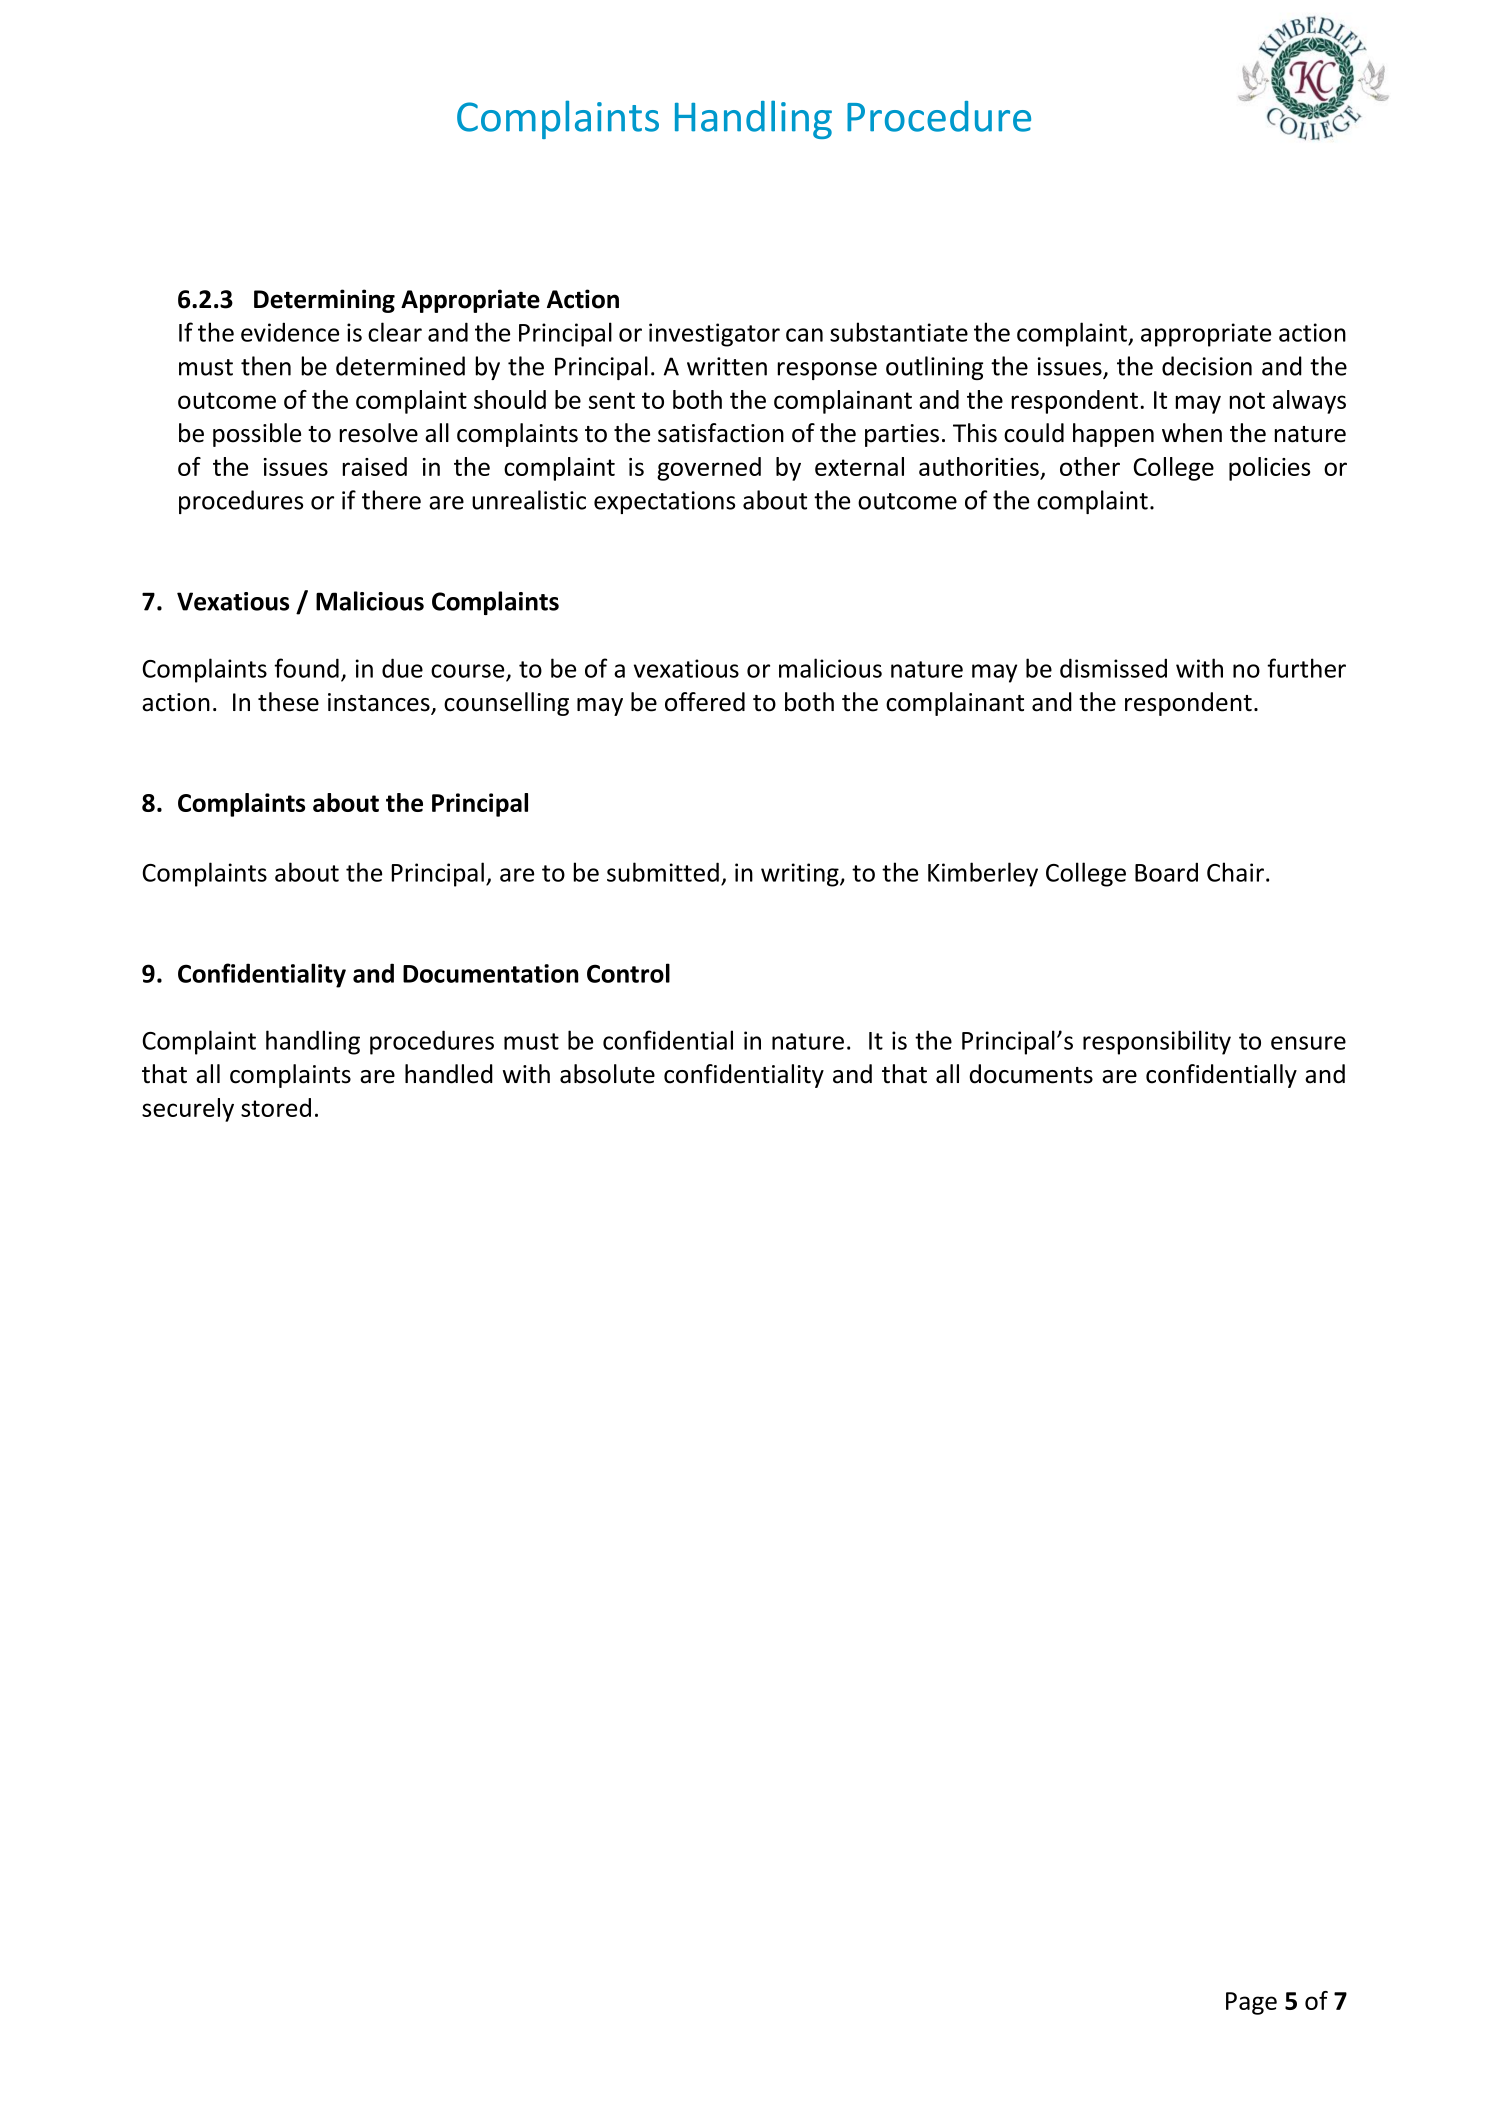 The width and height of the screenshot is (1489, 2106). What do you see at coordinates (290, 332) in the screenshot?
I see `evidence` at bounding box center [290, 332].
